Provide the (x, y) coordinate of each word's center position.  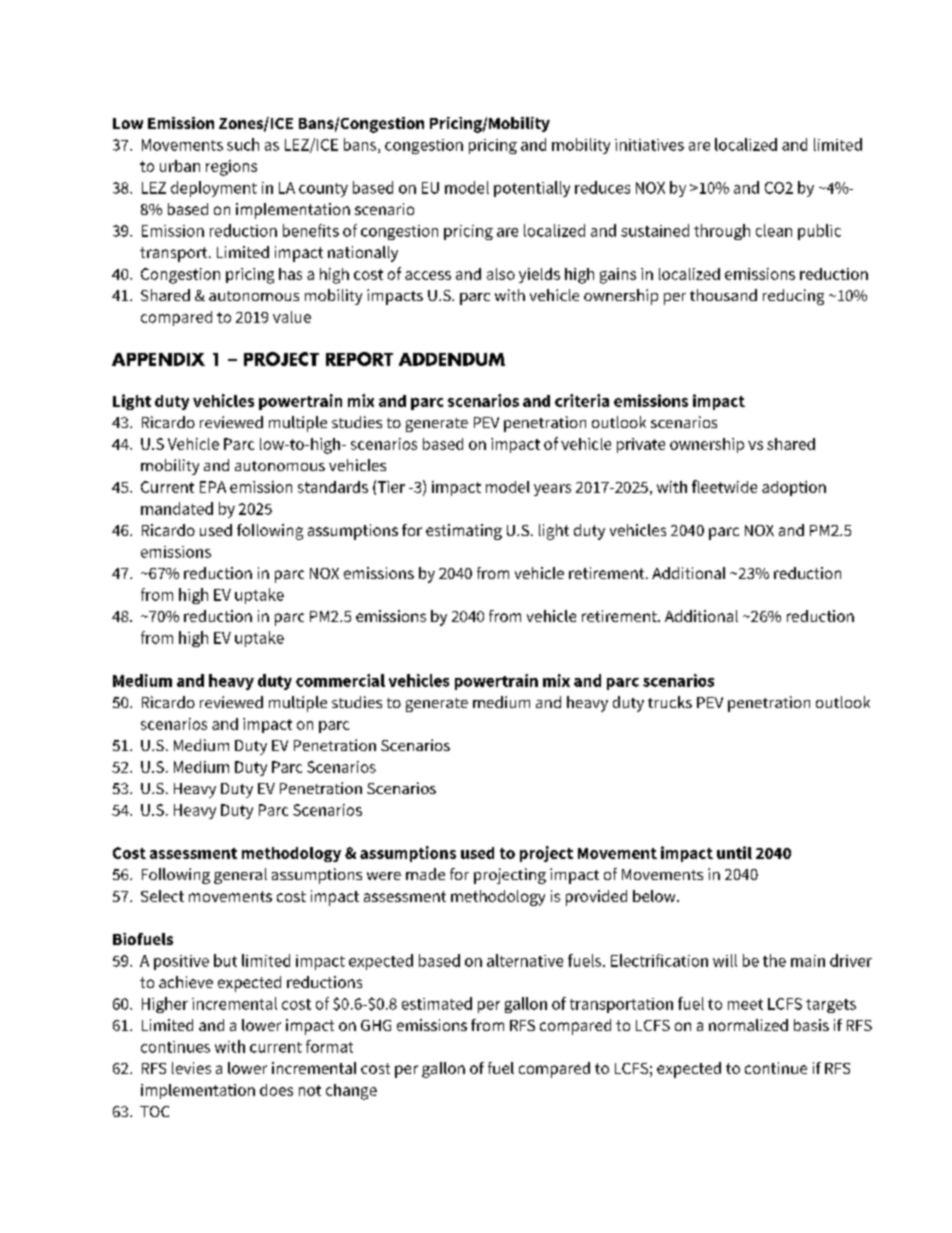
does (276, 1090)
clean (774, 230)
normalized (748, 1025)
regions (231, 168)
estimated (437, 1003)
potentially (532, 189)
